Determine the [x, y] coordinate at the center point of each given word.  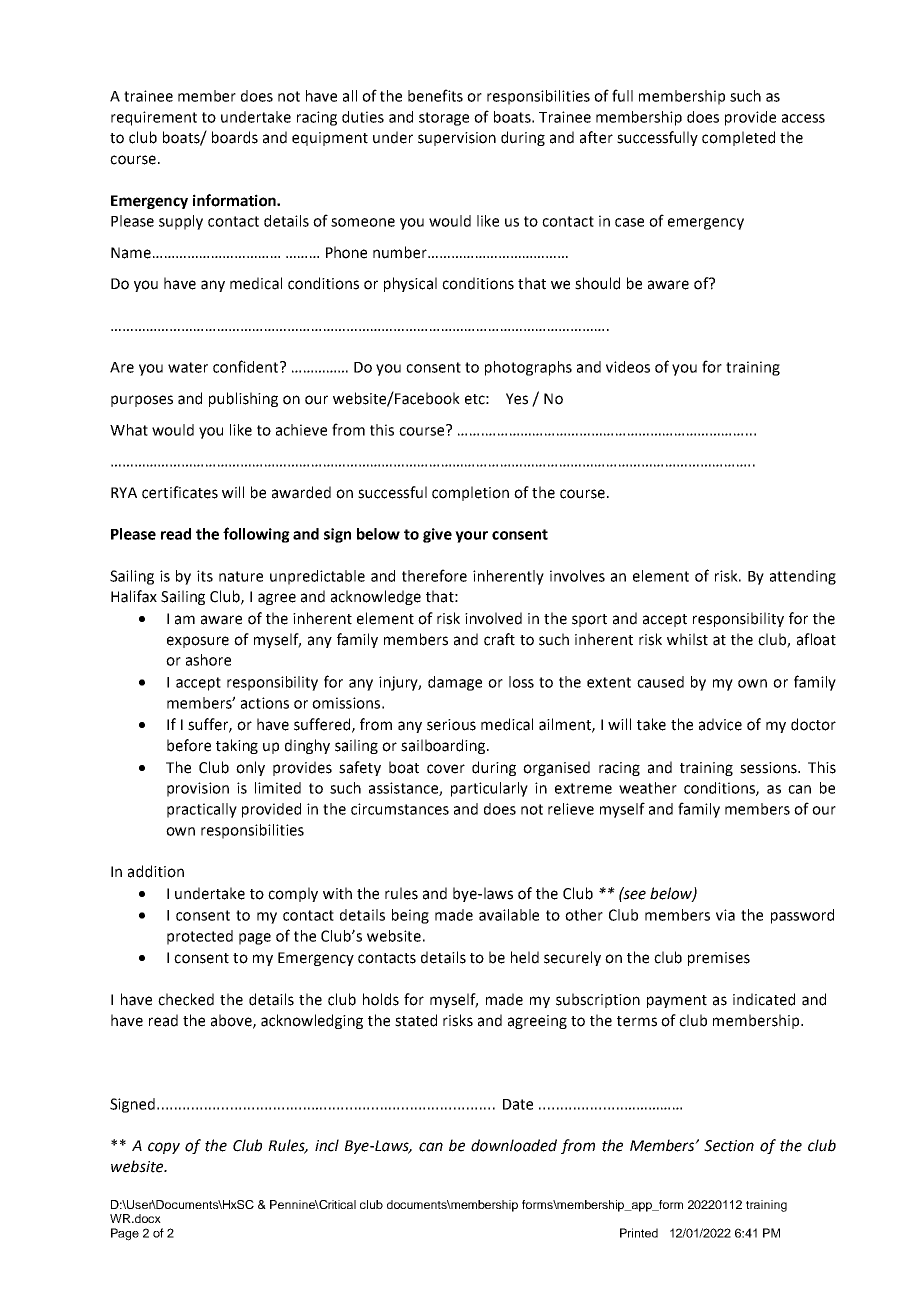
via [725, 915]
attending [803, 577]
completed [738, 138]
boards [235, 137]
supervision [457, 139]
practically [202, 810]
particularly [489, 789]
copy [164, 1148]
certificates [180, 492]
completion [470, 493]
